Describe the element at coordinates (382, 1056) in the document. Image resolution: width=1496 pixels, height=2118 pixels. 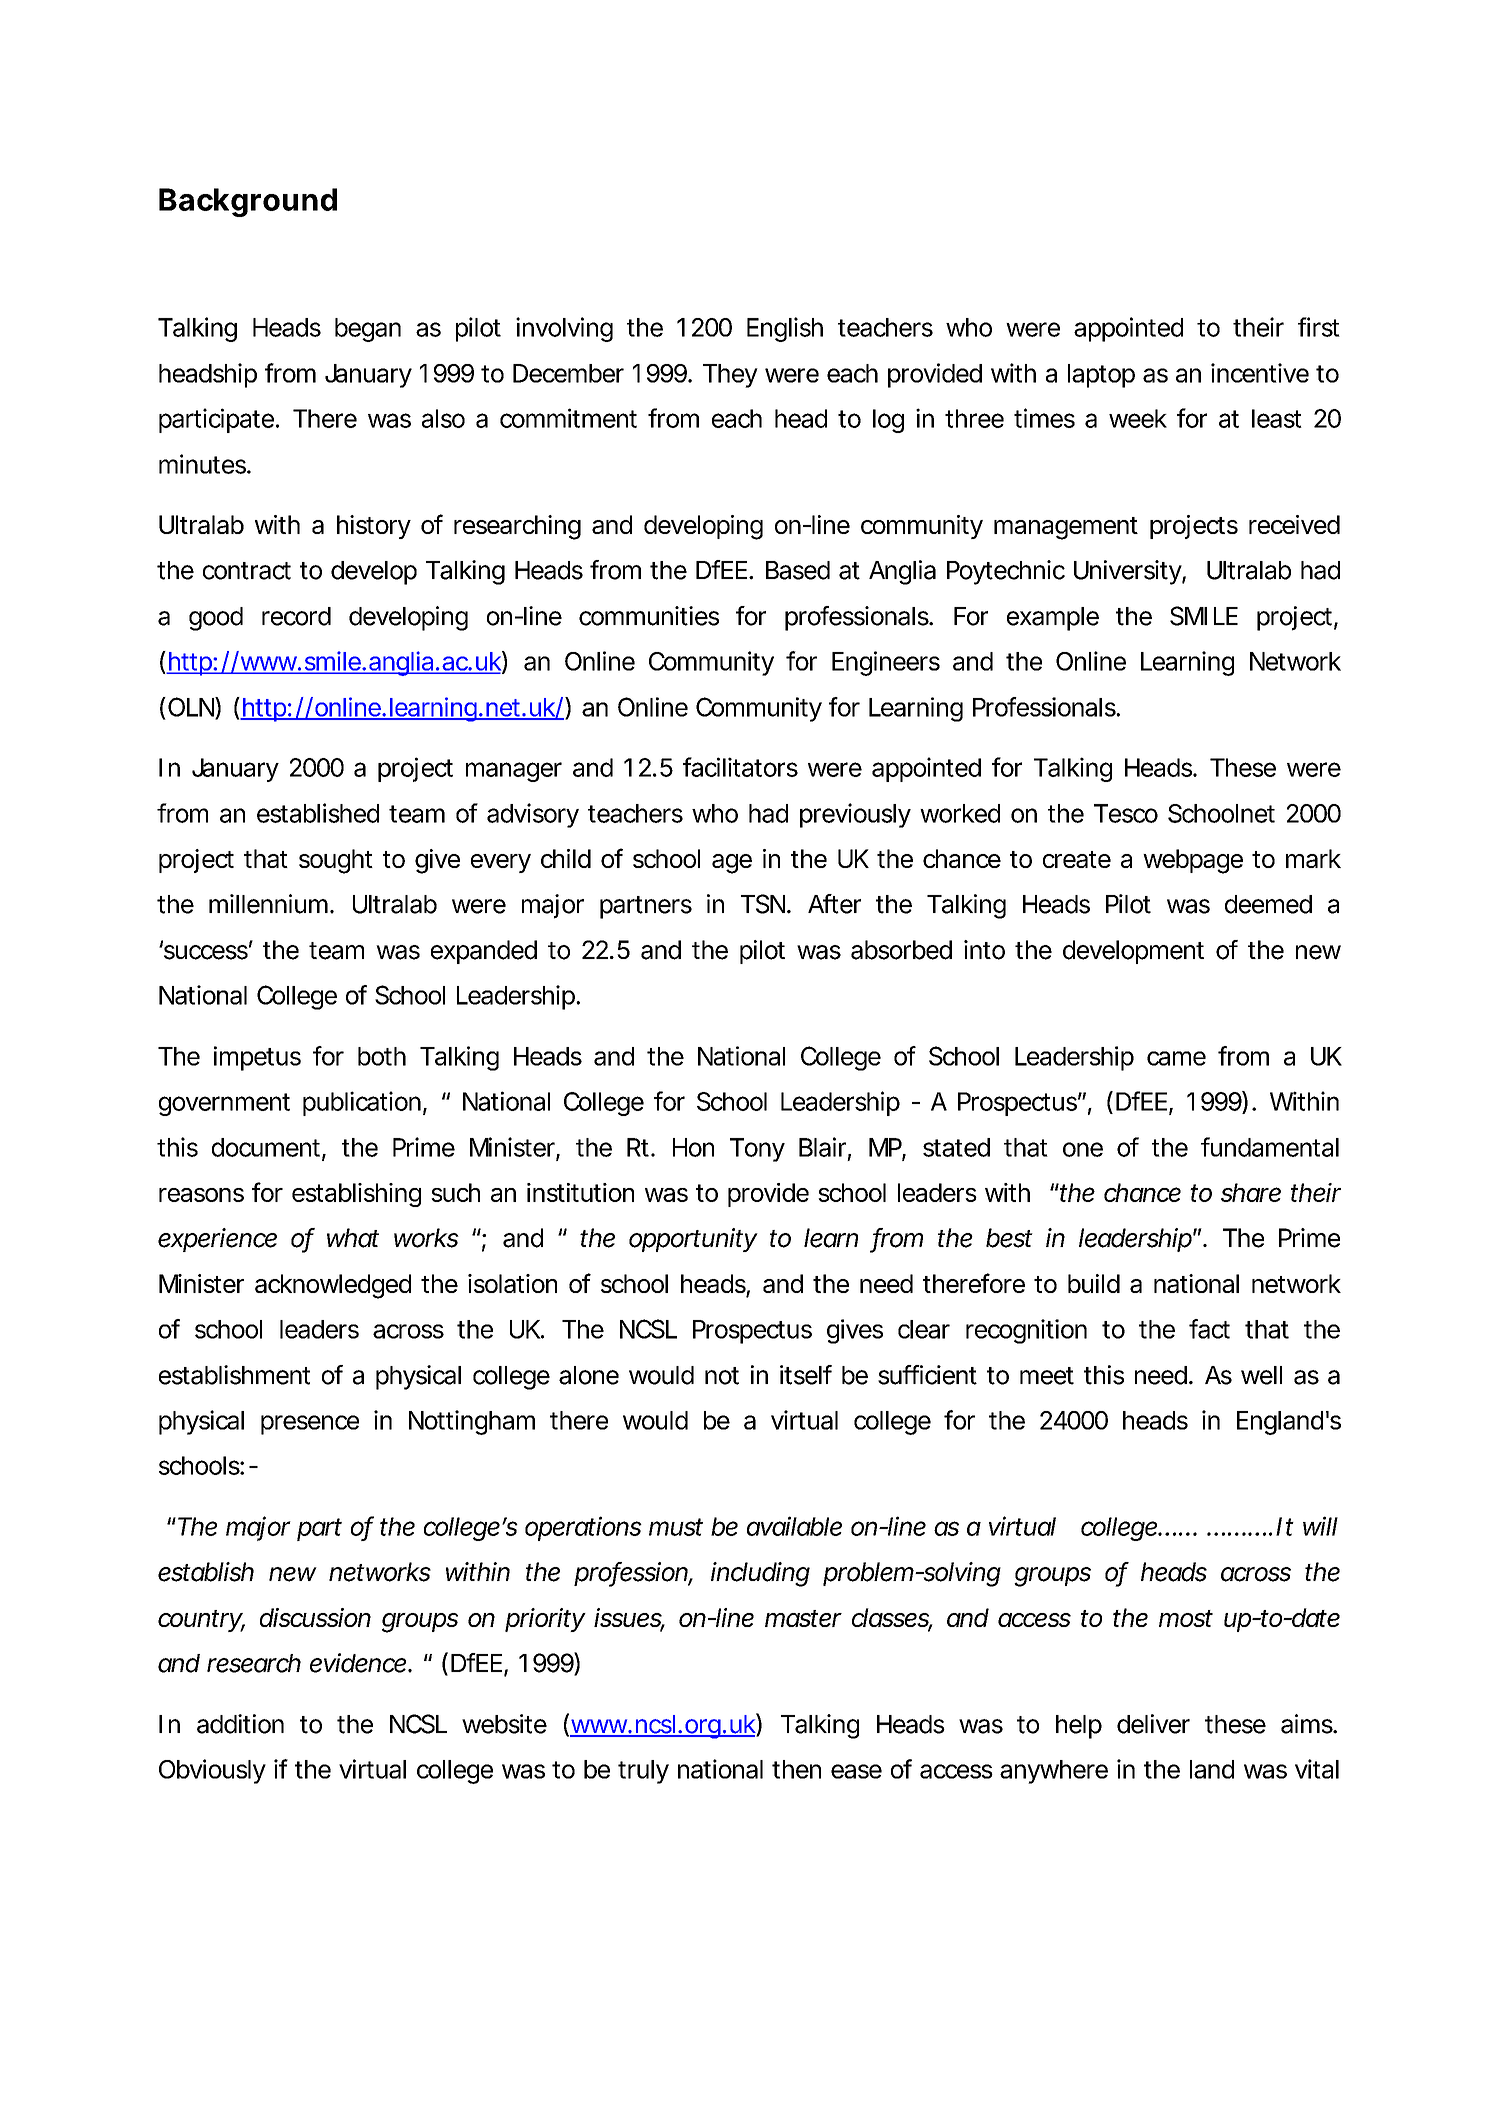
I see `both` at that location.
